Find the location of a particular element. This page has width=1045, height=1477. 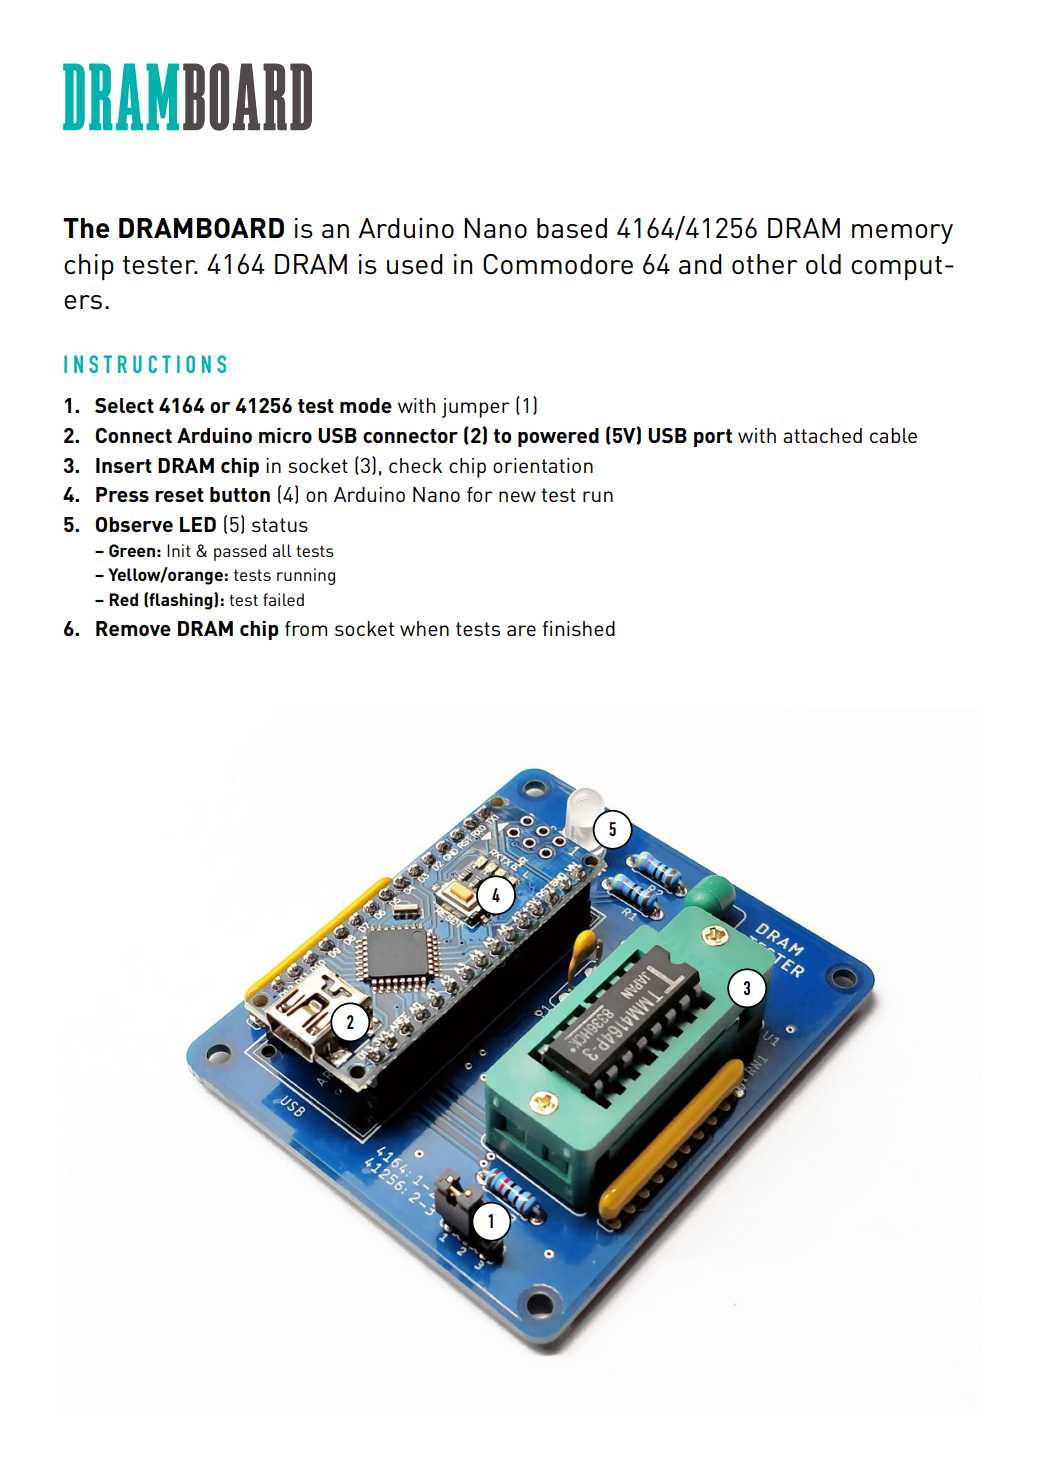

old is located at coordinates (823, 264).
